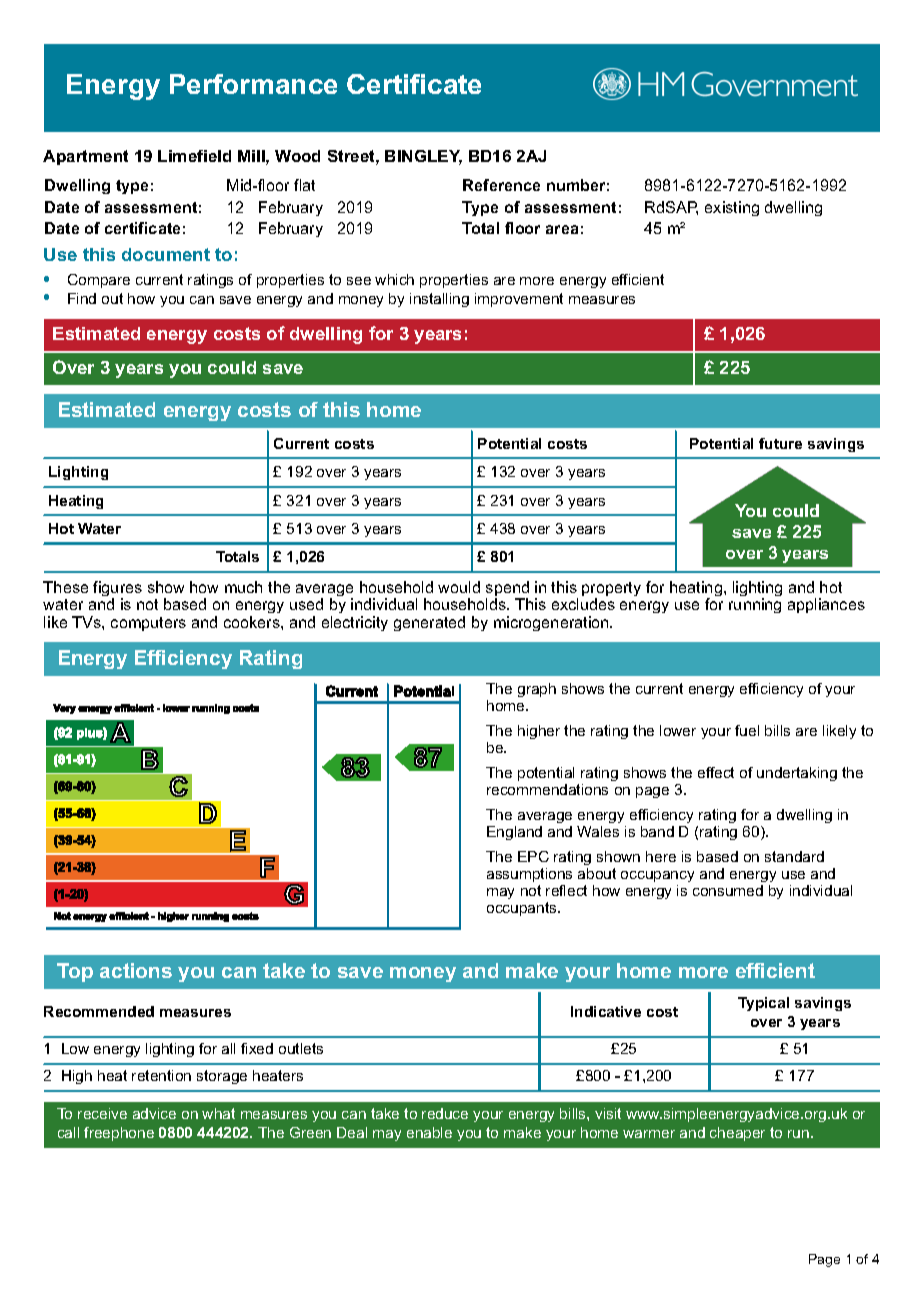 The width and height of the image is (924, 1308). I want to click on reduce, so click(445, 1113).
